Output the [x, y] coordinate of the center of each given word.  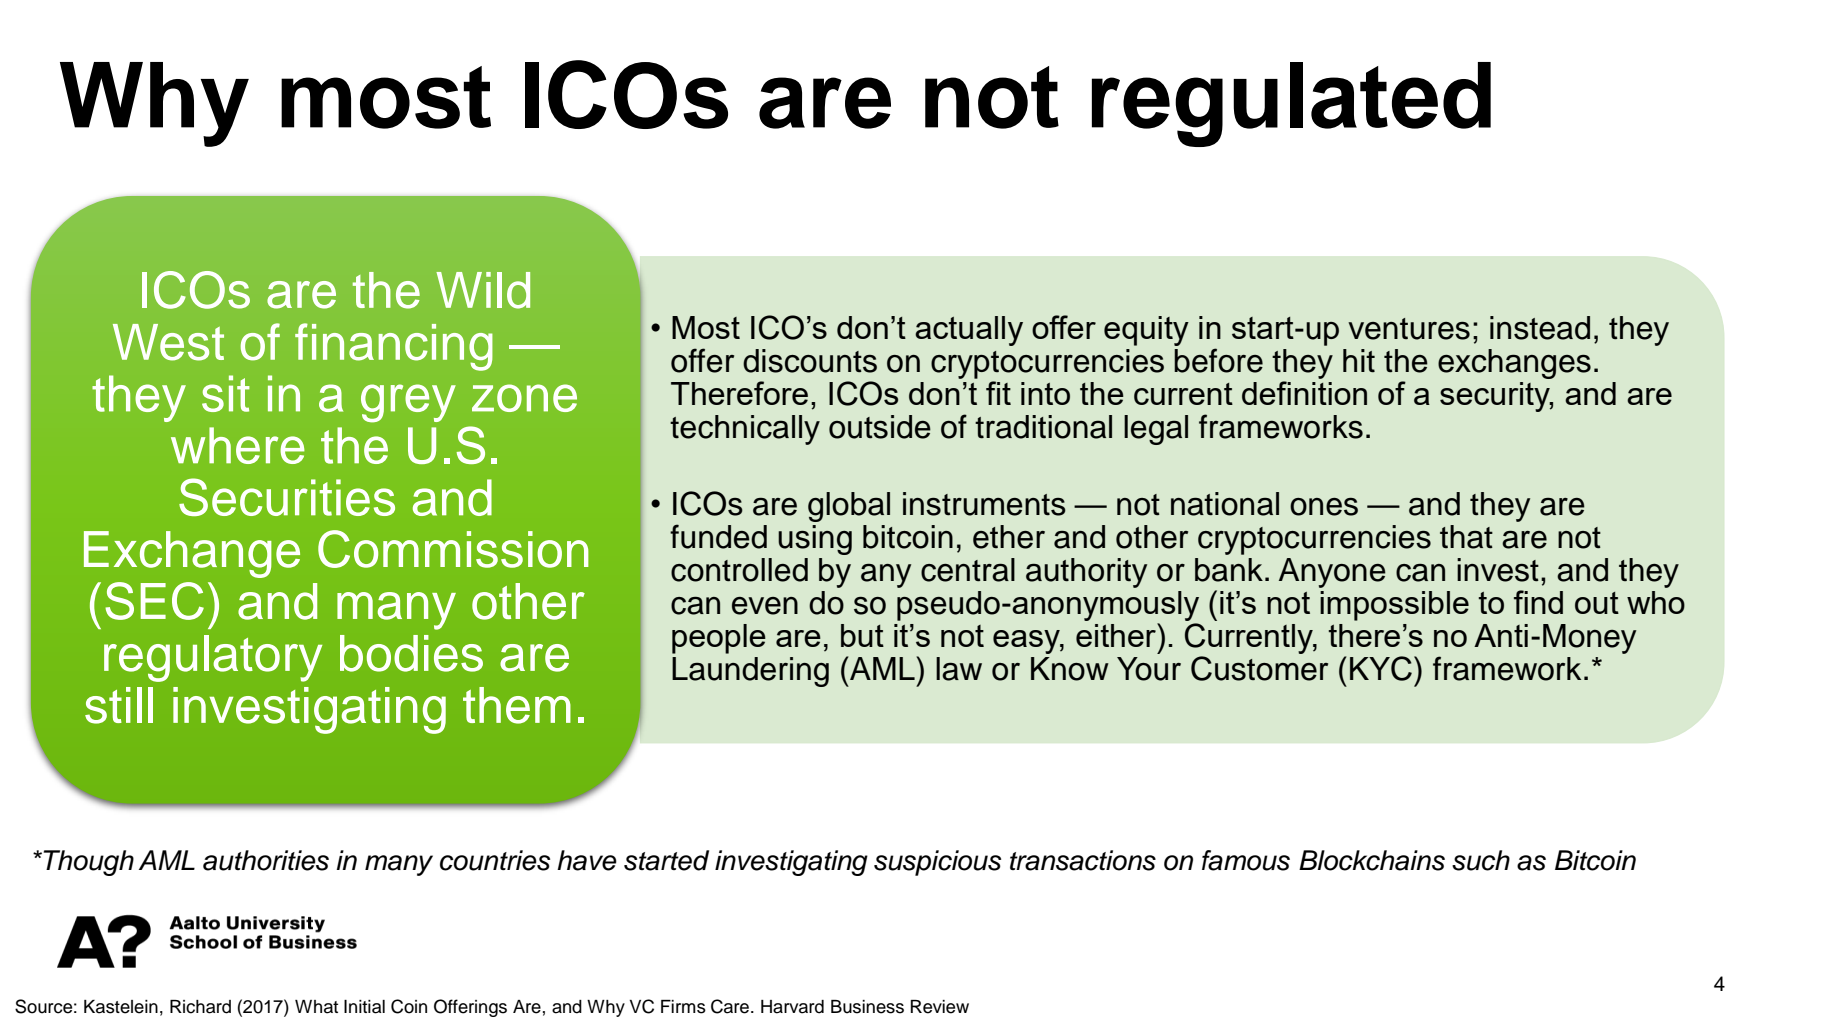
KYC [1381, 668]
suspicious [937, 863]
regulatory [213, 658]
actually [969, 331]
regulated [1291, 104]
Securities [287, 497]
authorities [266, 860]
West [168, 342]
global [849, 507]
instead [1540, 328]
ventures [1409, 329]
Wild [483, 290]
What [316, 1007]
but [862, 635]
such [1481, 860]
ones [1324, 507]
